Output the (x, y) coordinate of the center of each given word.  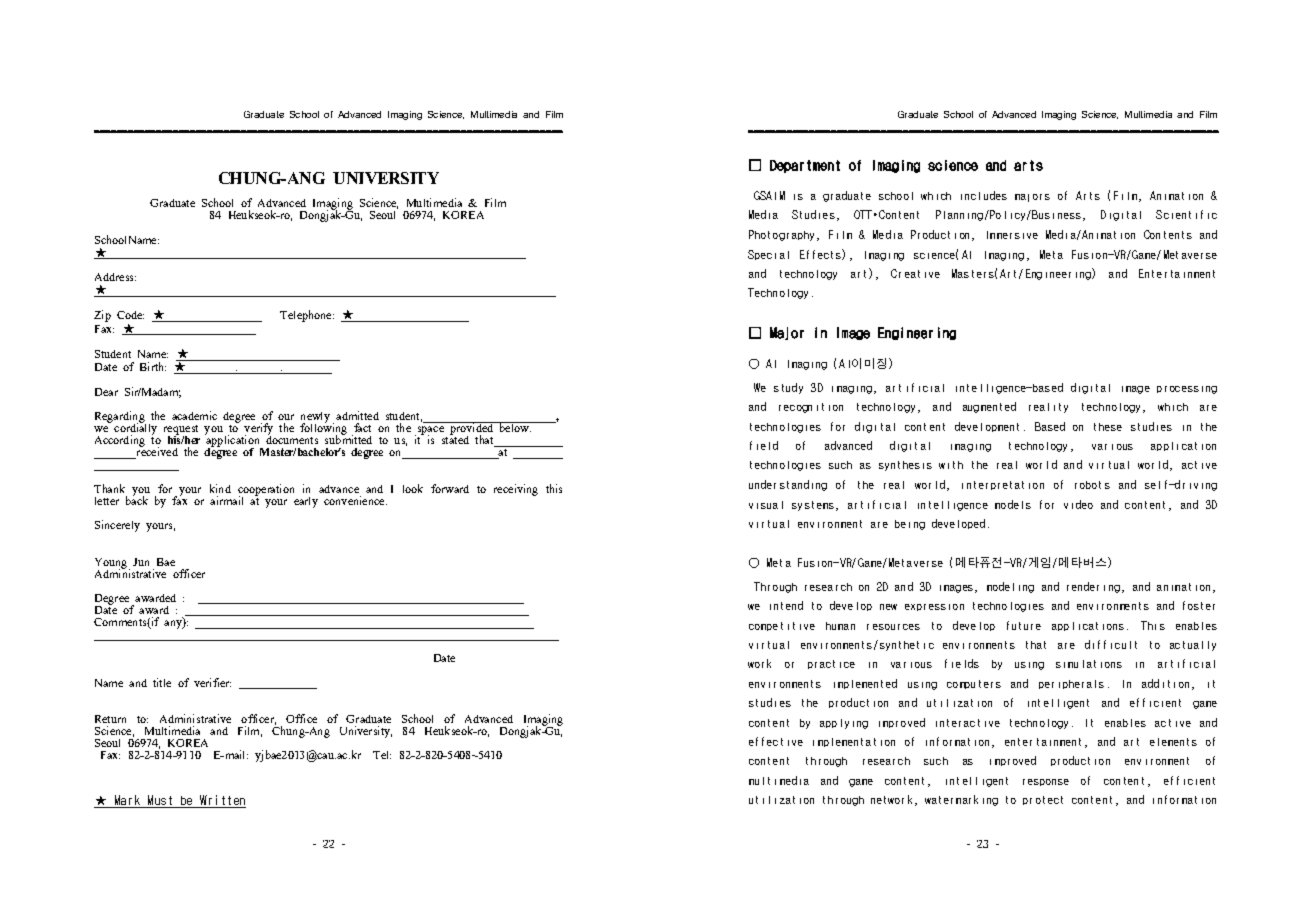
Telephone (307, 316)
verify (258, 430)
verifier (212, 682)
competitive (782, 626)
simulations (1089, 664)
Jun (141, 562)
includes (984, 195)
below (514, 427)
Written (222, 800)
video (1078, 504)
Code (130, 315)
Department (805, 166)
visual (766, 505)
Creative (915, 273)
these (1108, 427)
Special (768, 255)
